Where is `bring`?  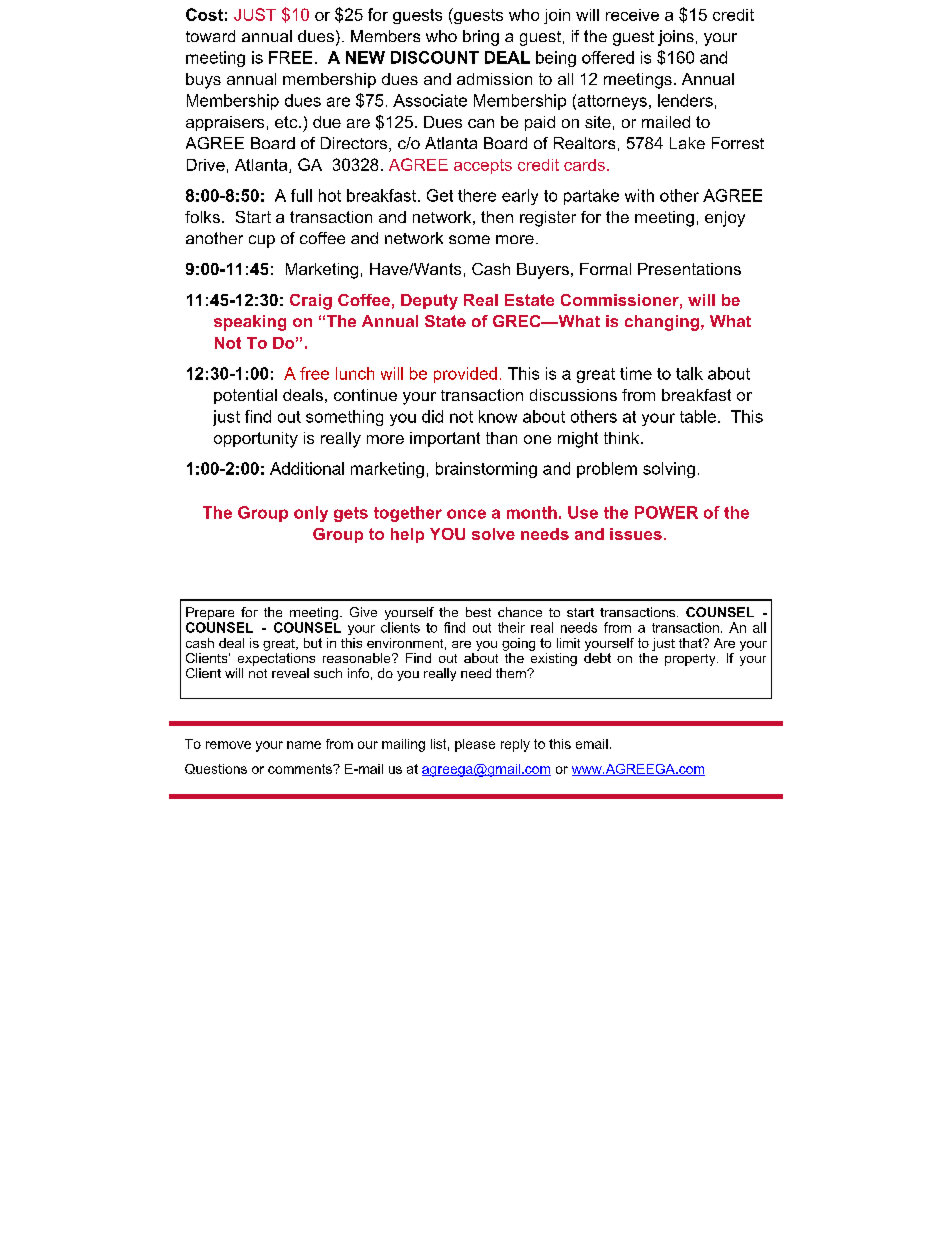 bring is located at coordinates (481, 38).
